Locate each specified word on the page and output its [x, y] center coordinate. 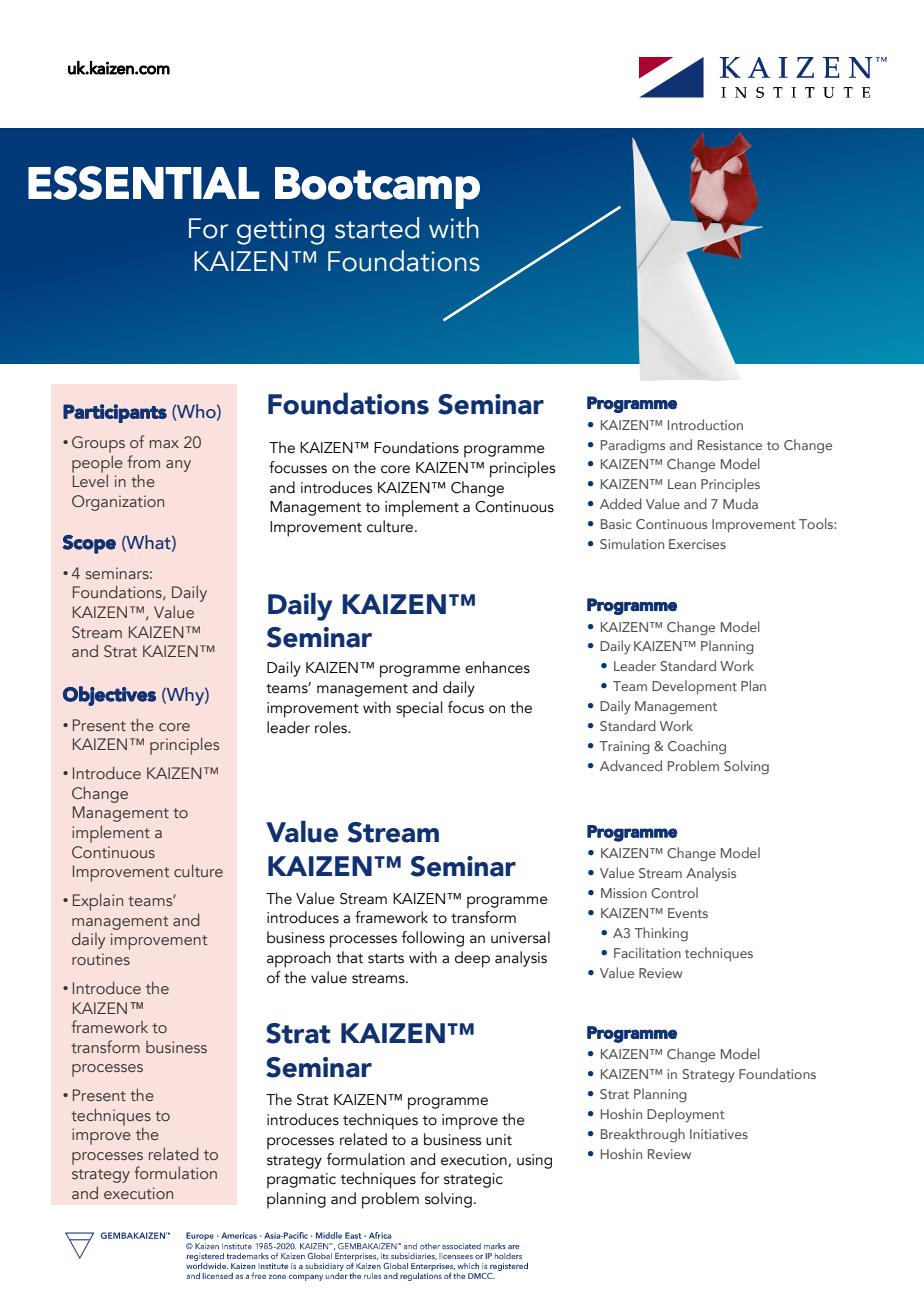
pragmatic [301, 1181]
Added [621, 503]
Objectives [109, 696]
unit [499, 1140]
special [419, 709]
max [164, 444]
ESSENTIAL [143, 183]
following [433, 939]
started [377, 228]
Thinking [661, 934]
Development [694, 687]
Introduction [705, 424]
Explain [98, 902]
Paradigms [633, 446]
